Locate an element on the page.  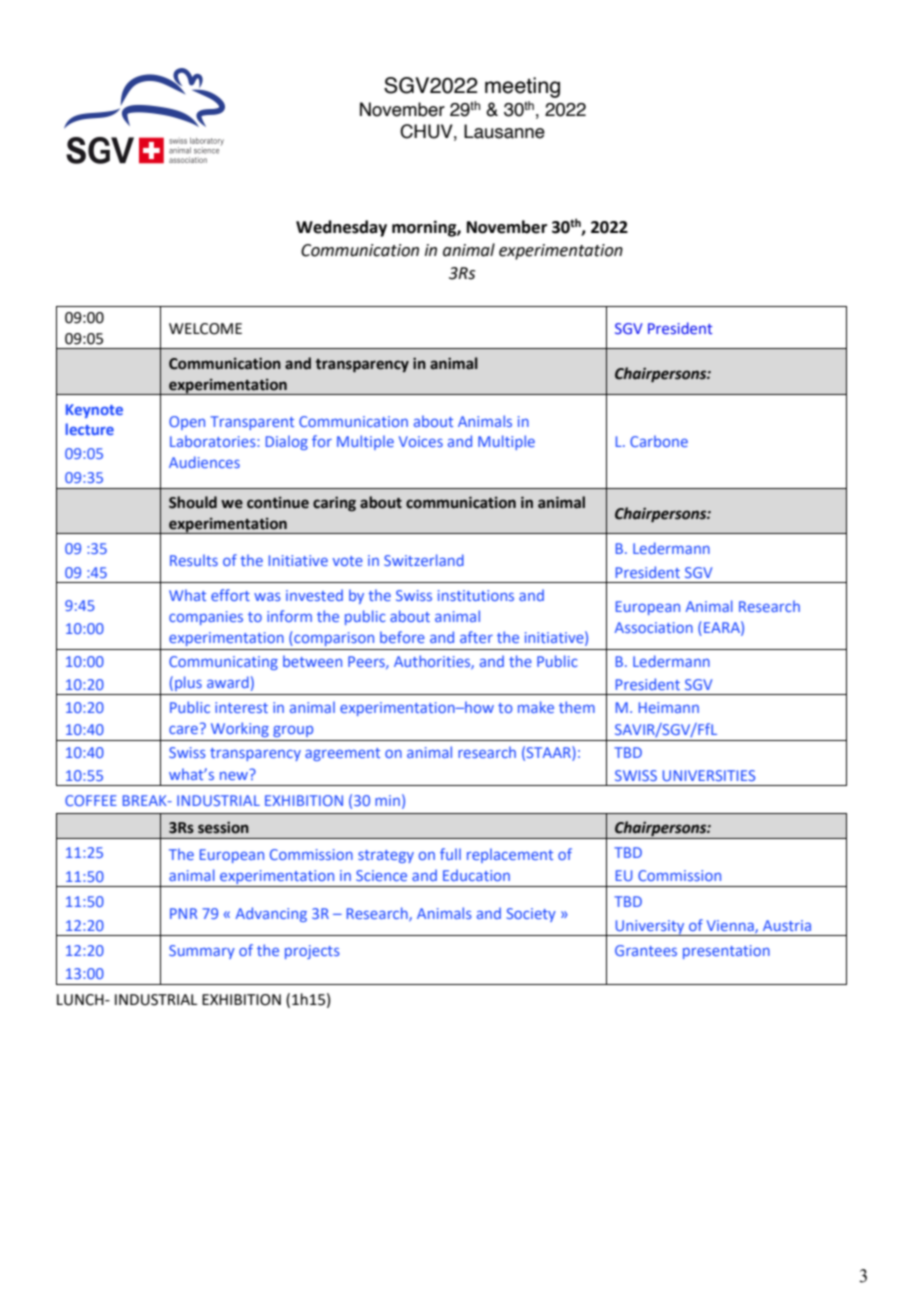
Vienna is located at coordinates (731, 926).
